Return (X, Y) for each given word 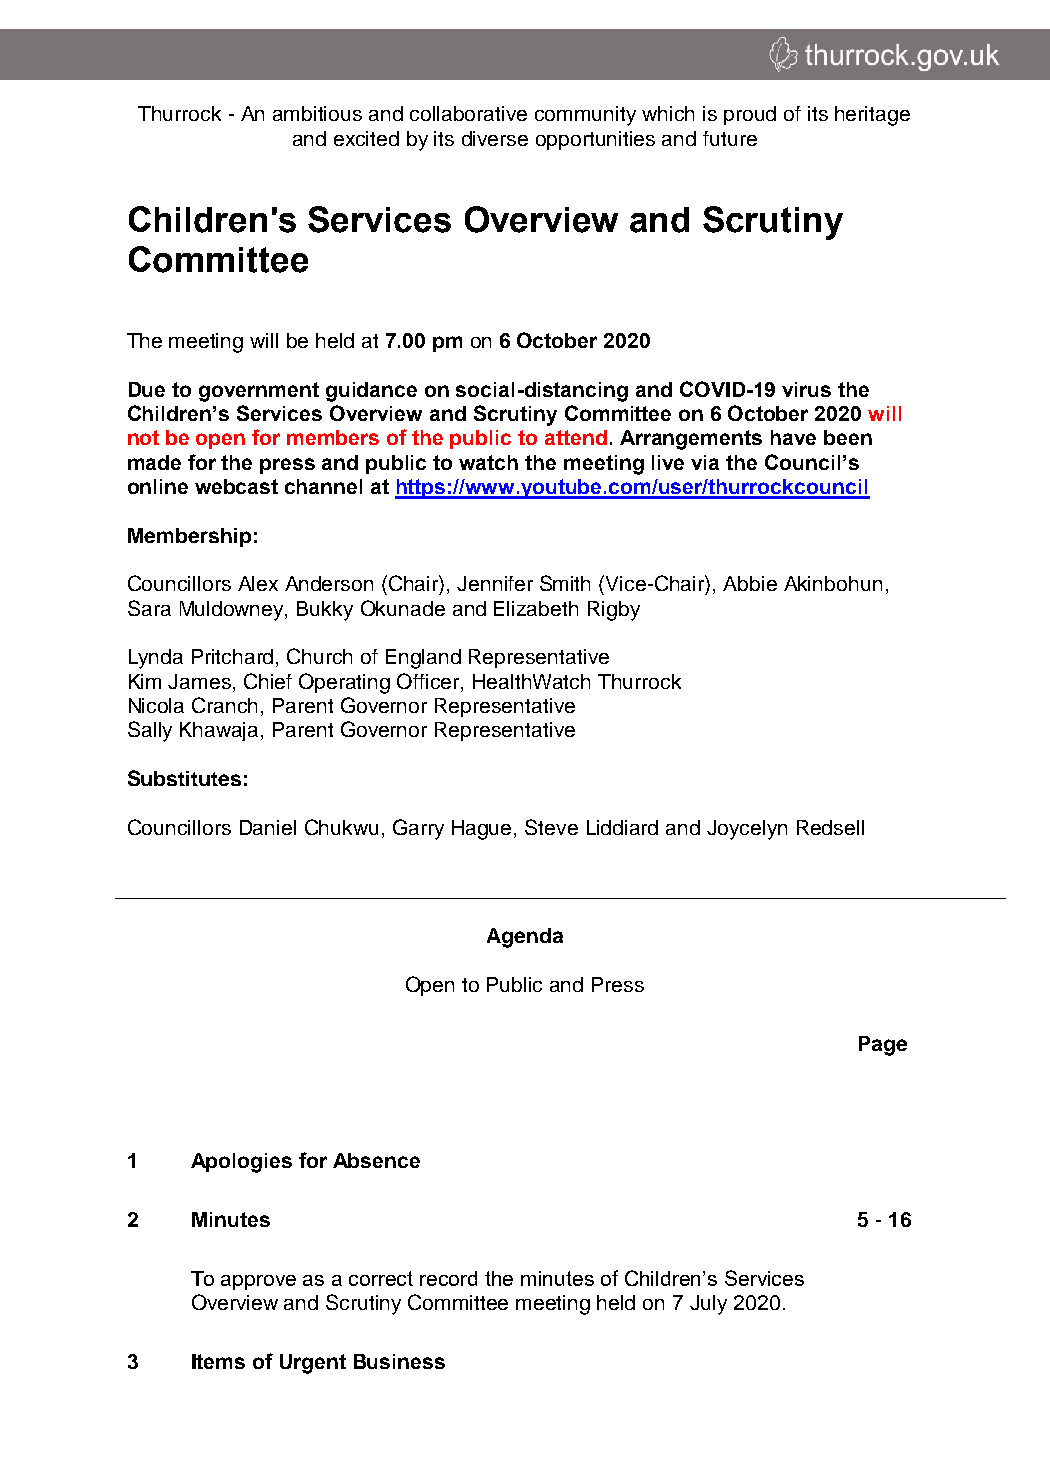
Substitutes (184, 778)
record (448, 1278)
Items (218, 1361)
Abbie (750, 583)
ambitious (317, 113)
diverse (495, 138)
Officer (429, 682)
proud (750, 115)
